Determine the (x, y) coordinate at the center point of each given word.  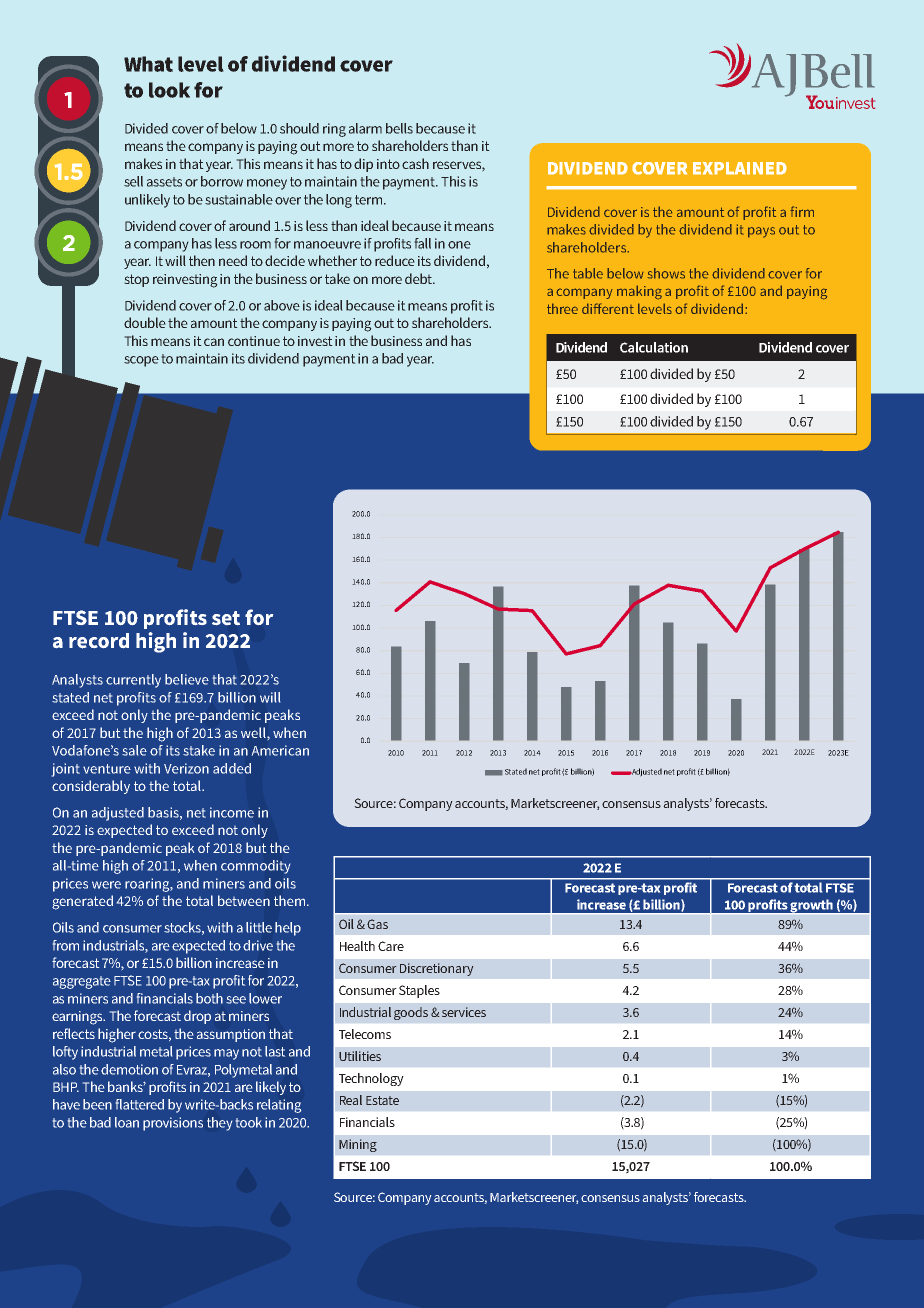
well (254, 732)
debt (420, 278)
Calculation (654, 347)
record (99, 641)
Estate (382, 1100)
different (608, 308)
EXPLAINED (740, 168)
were (106, 885)
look (169, 90)
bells (399, 128)
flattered (140, 1104)
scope (141, 361)
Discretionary (436, 969)
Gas (377, 924)
